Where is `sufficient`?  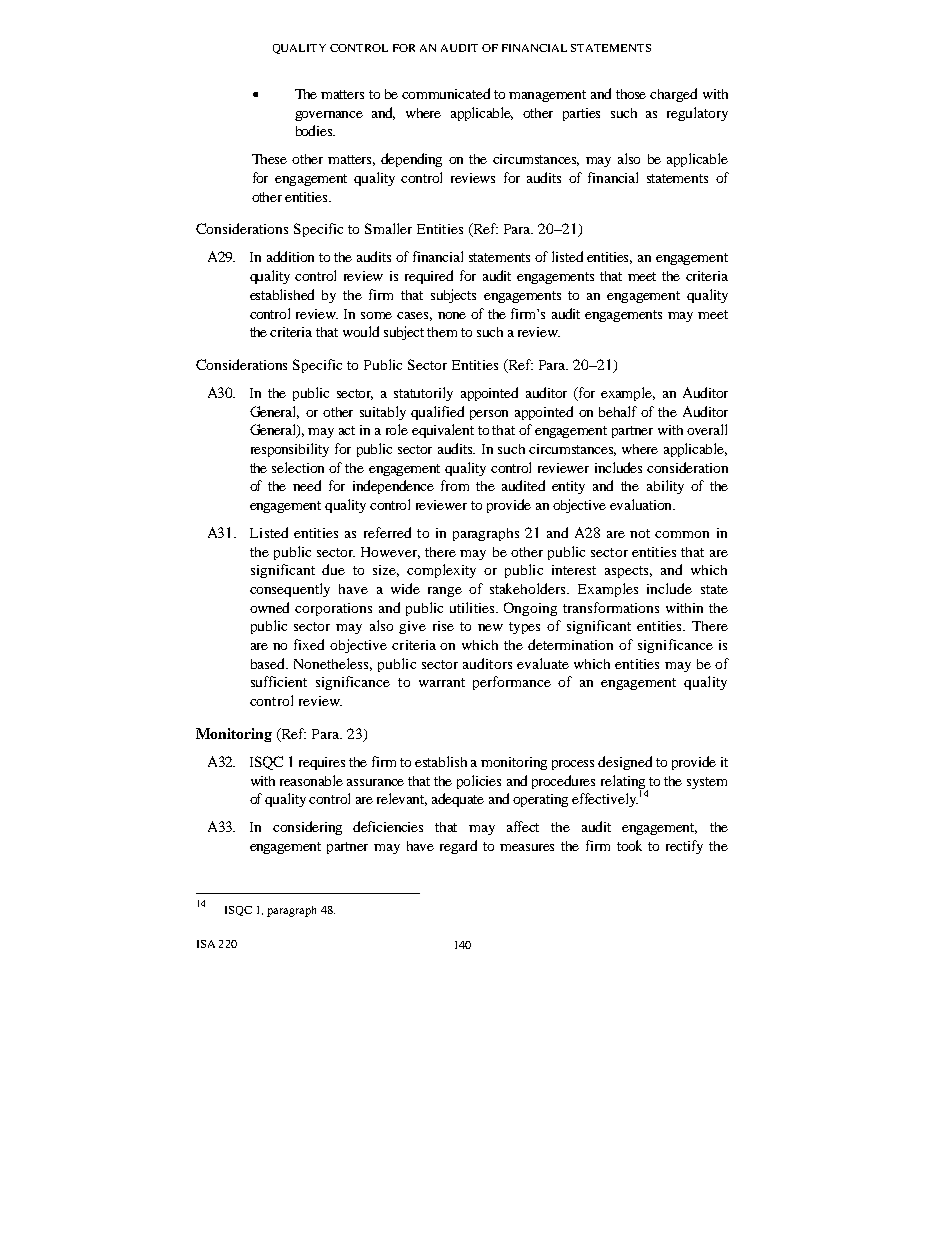
sufficient is located at coordinates (279, 681).
